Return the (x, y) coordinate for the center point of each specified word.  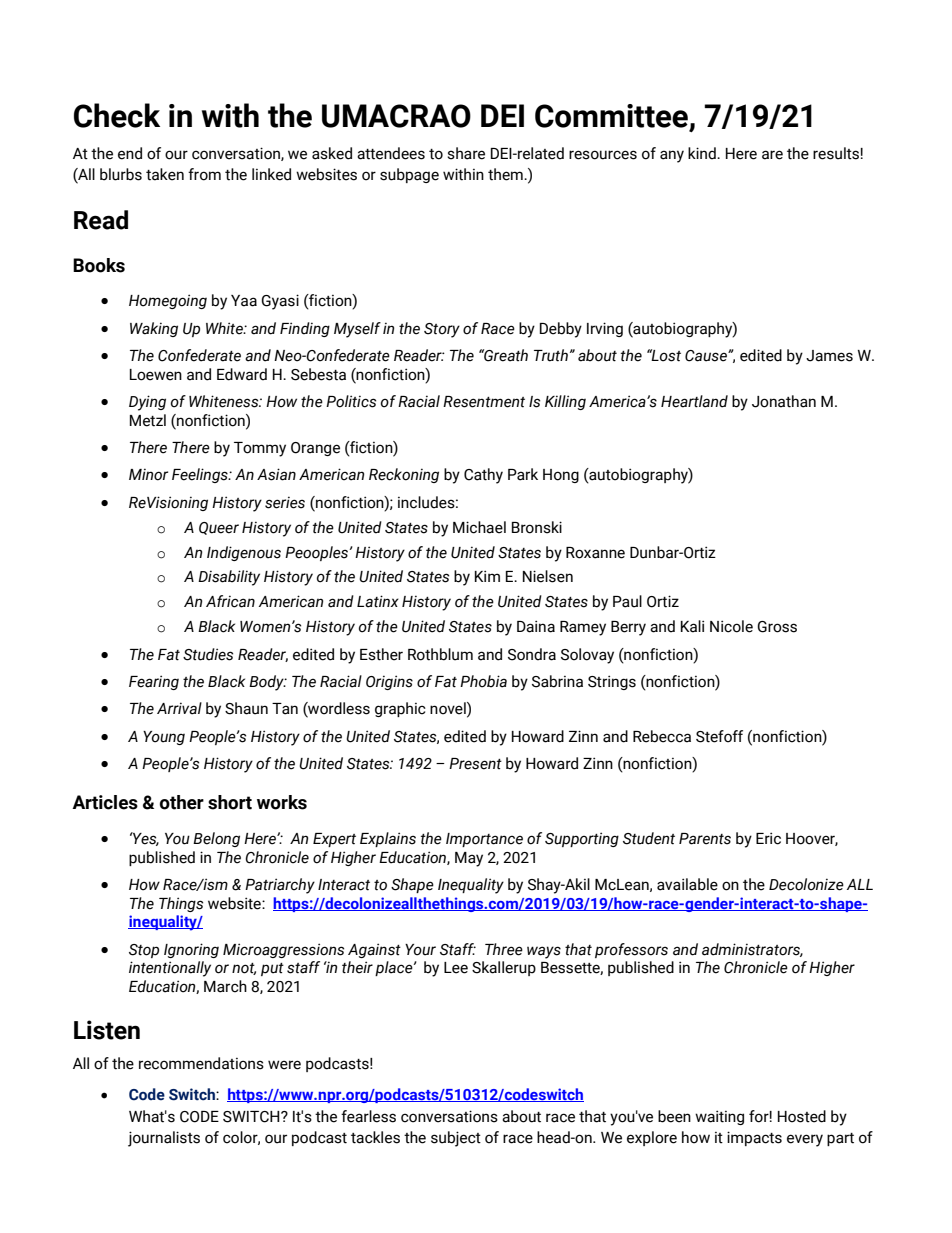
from (204, 174)
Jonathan (784, 401)
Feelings (201, 475)
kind (703, 153)
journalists (164, 1139)
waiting (719, 1117)
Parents (705, 839)
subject (456, 1139)
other (182, 802)
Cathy (483, 476)
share (466, 153)
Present (475, 764)
